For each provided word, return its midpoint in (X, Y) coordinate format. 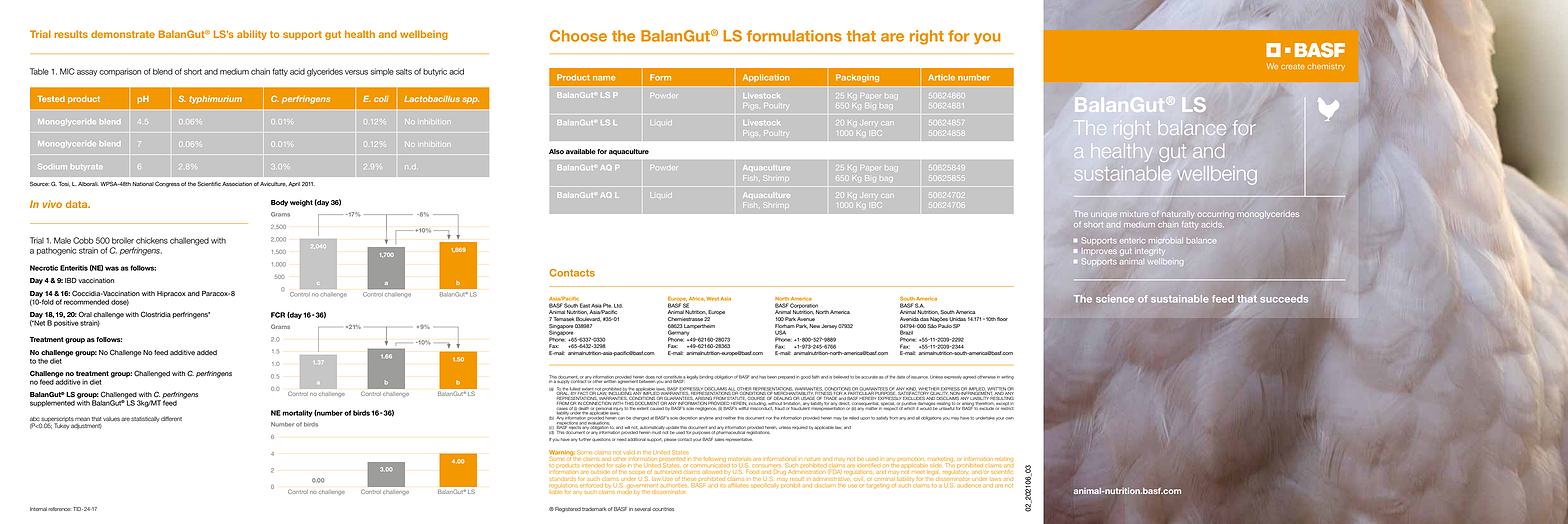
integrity (1150, 251)
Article (941, 77)
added (207, 352)
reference (59, 509)
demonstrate (123, 34)
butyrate (85, 167)
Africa (697, 299)
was (112, 268)
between (646, 381)
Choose (578, 36)
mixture (1134, 214)
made (624, 490)
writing (1007, 378)
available (581, 151)
